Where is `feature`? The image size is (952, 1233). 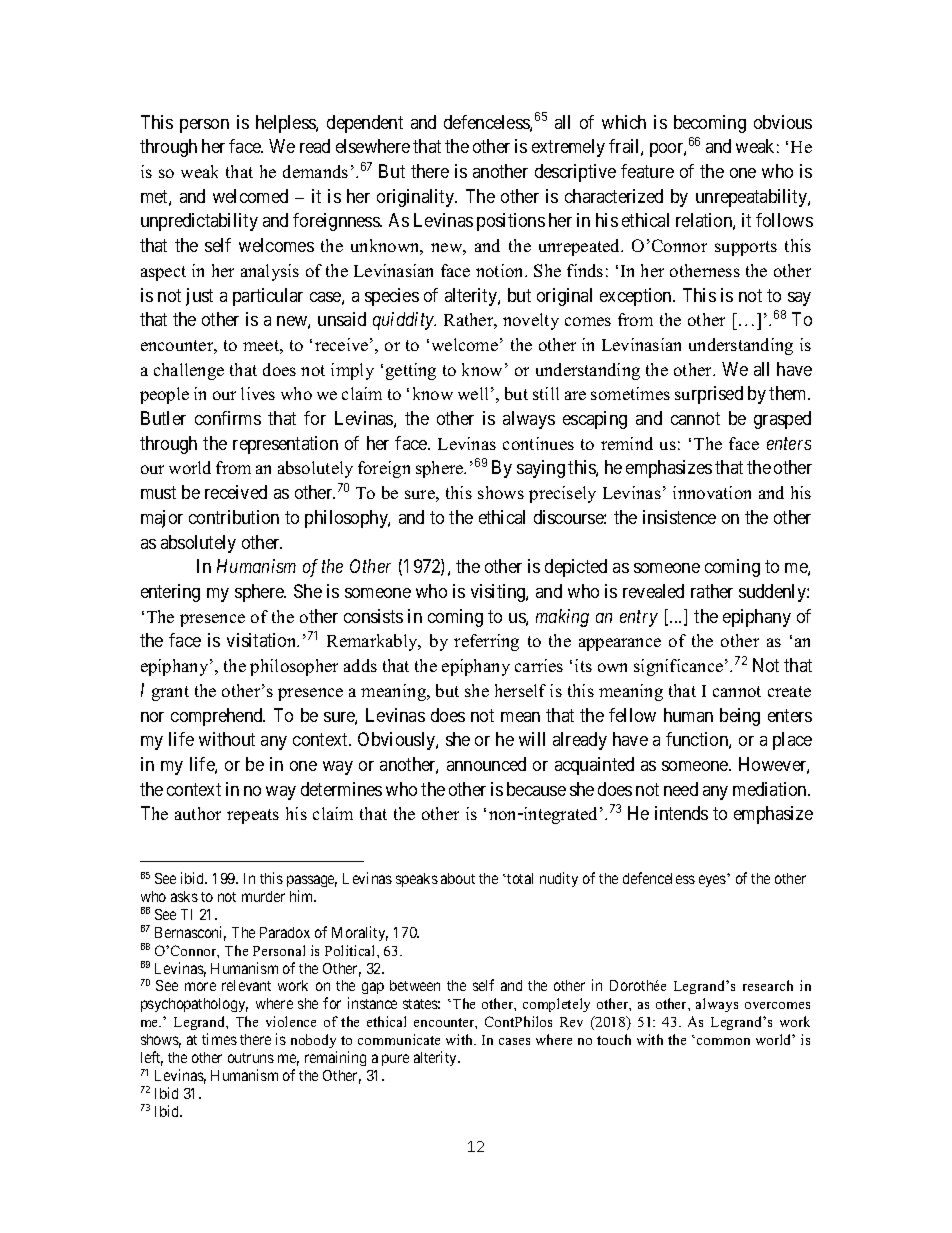 feature is located at coordinates (647, 171).
